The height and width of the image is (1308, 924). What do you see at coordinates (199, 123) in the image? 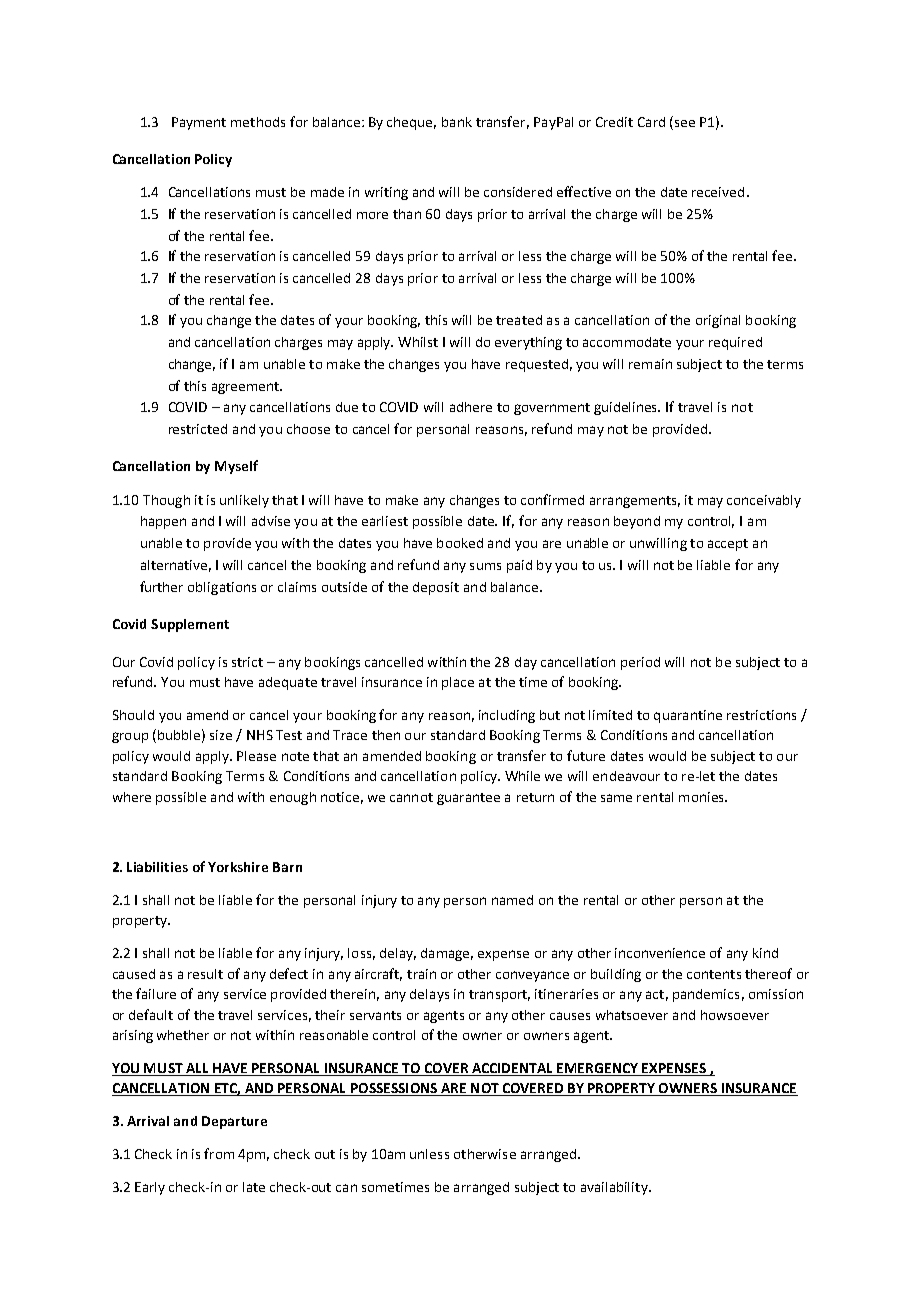
I see `Payment` at bounding box center [199, 123].
